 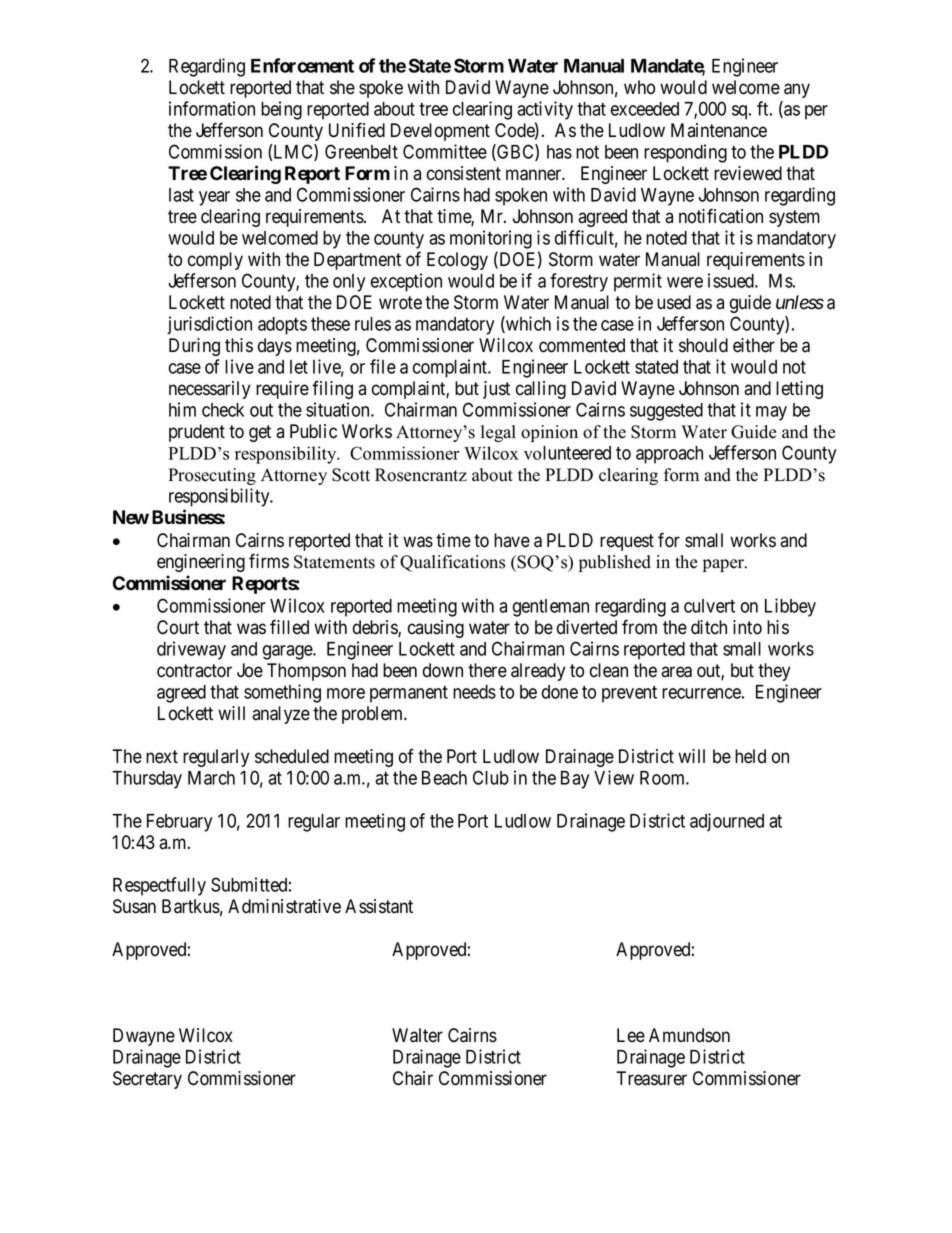 What do you see at coordinates (179, 823) in the document?
I see `February` at bounding box center [179, 823].
